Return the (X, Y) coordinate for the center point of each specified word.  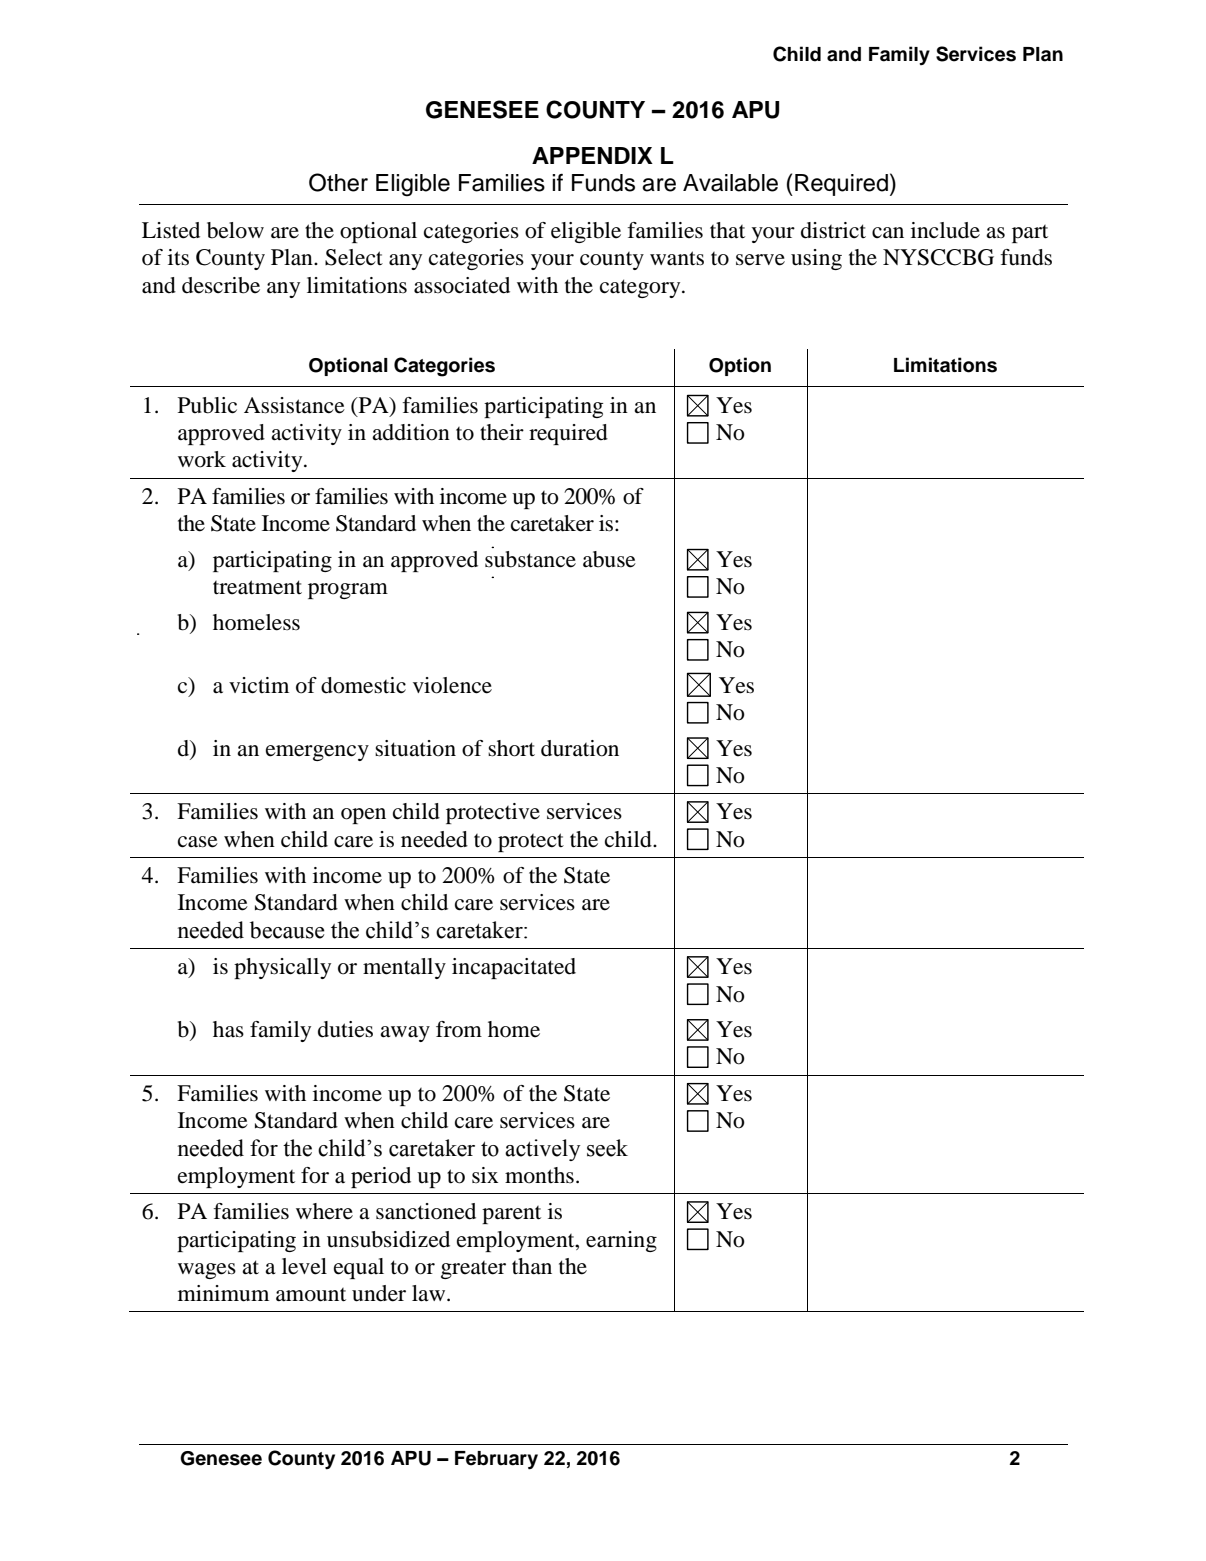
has (228, 1029)
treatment (257, 587)
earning (621, 1241)
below (235, 230)
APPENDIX (592, 155)
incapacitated (514, 968)
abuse (609, 559)
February (496, 1460)
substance (530, 559)
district (833, 230)
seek (607, 1148)
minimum (223, 1293)
